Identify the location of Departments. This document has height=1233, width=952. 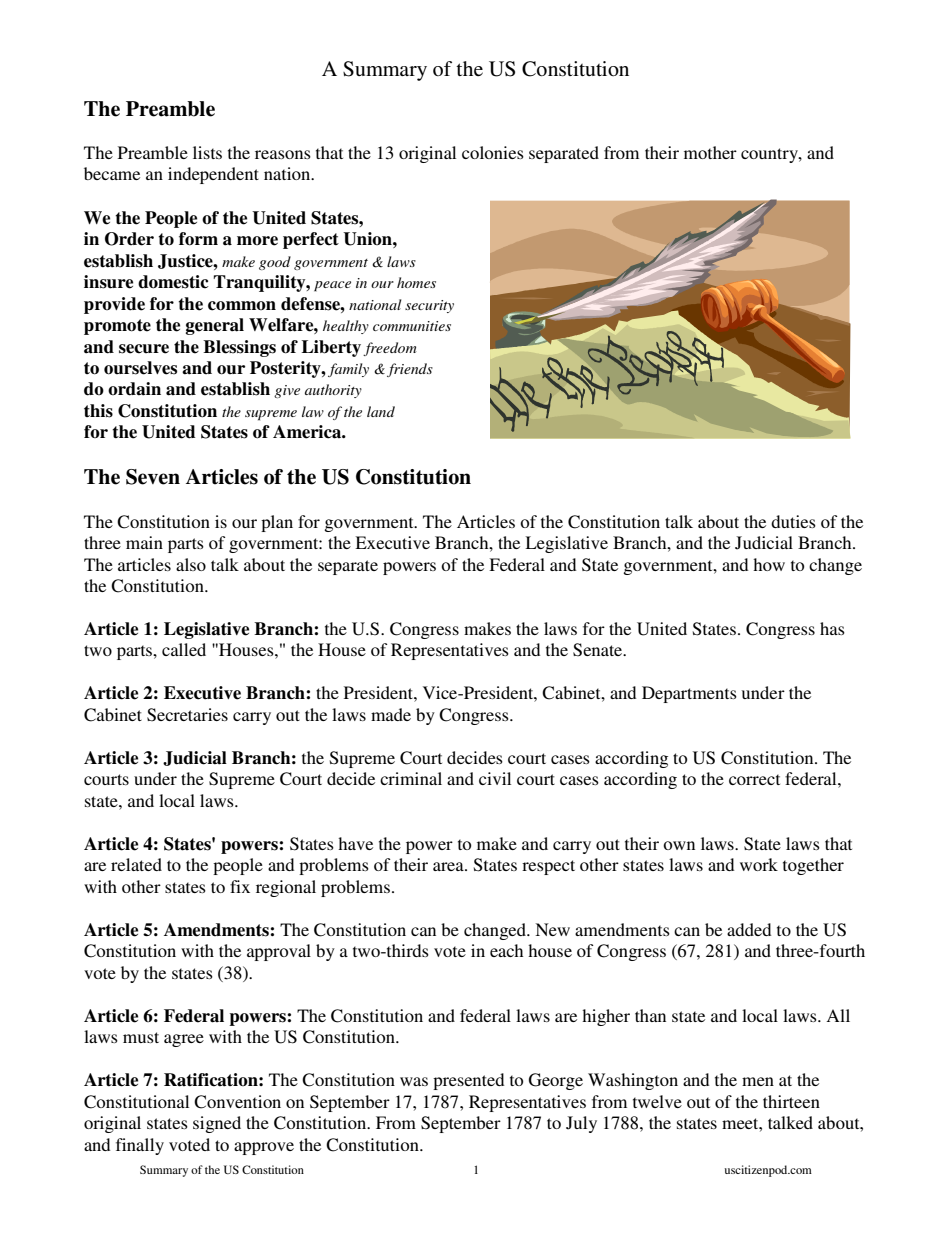
(689, 694).
